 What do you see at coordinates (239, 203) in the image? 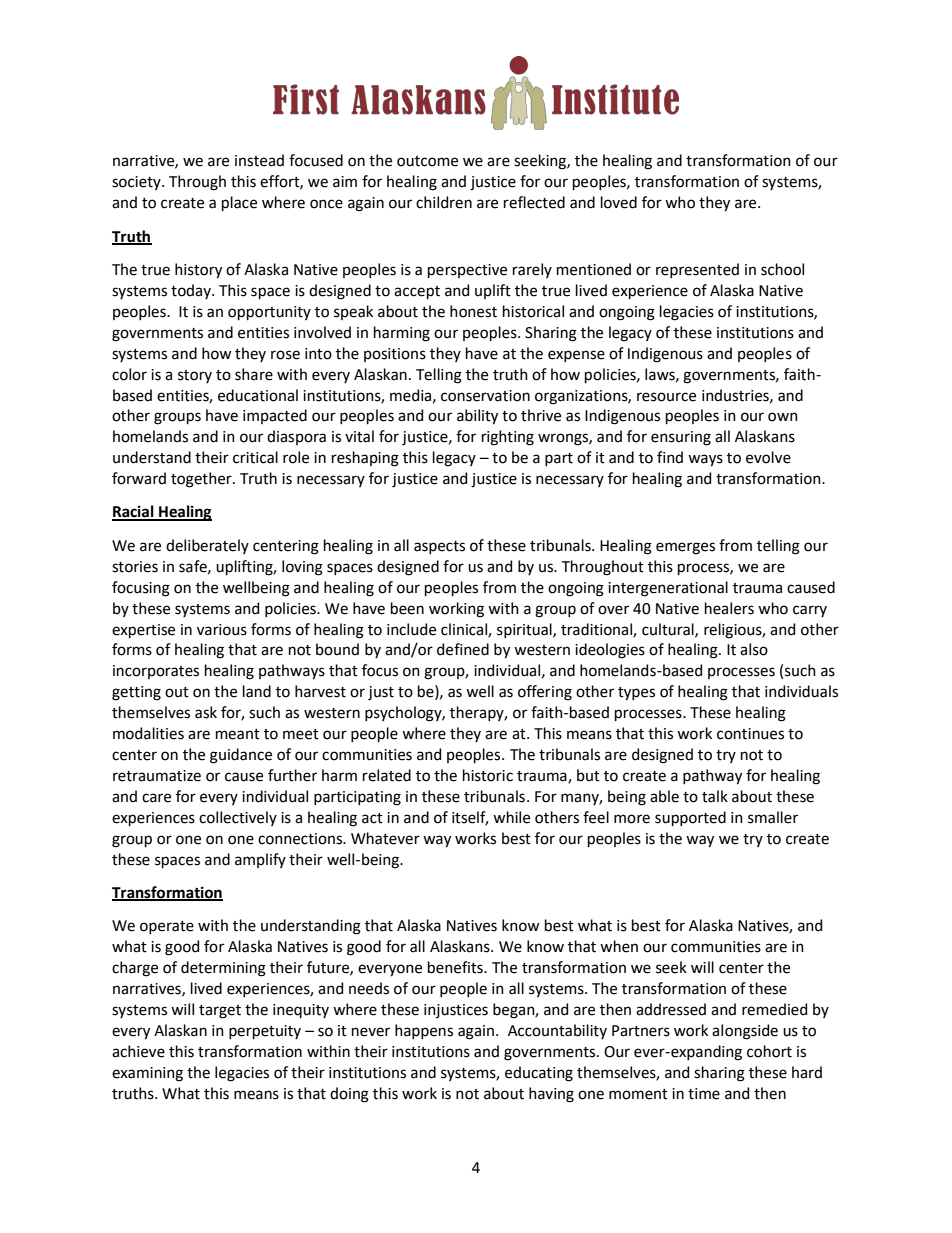
I see `place` at bounding box center [239, 203].
